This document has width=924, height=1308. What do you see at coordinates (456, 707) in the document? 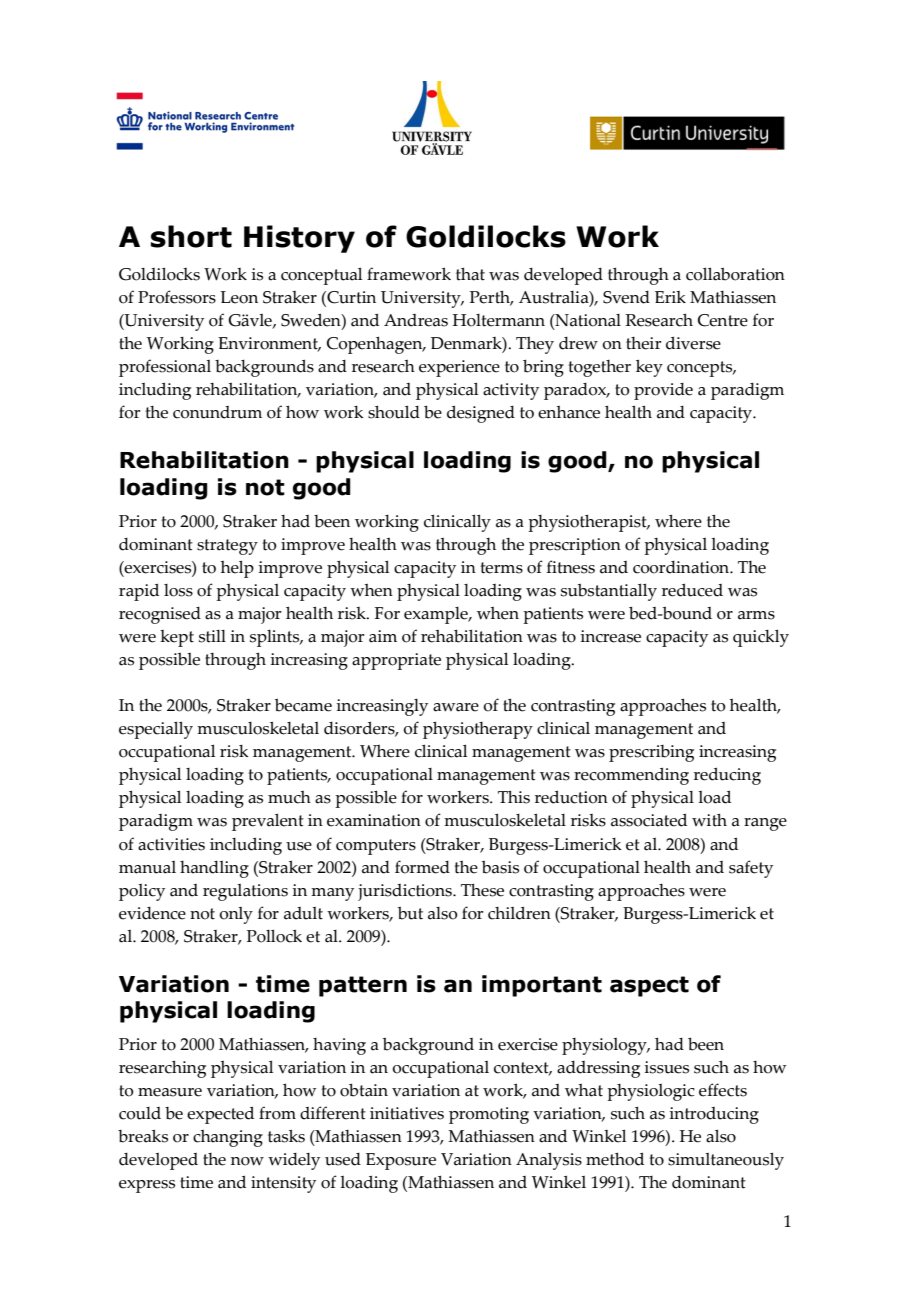
I see `aware` at bounding box center [456, 707].
